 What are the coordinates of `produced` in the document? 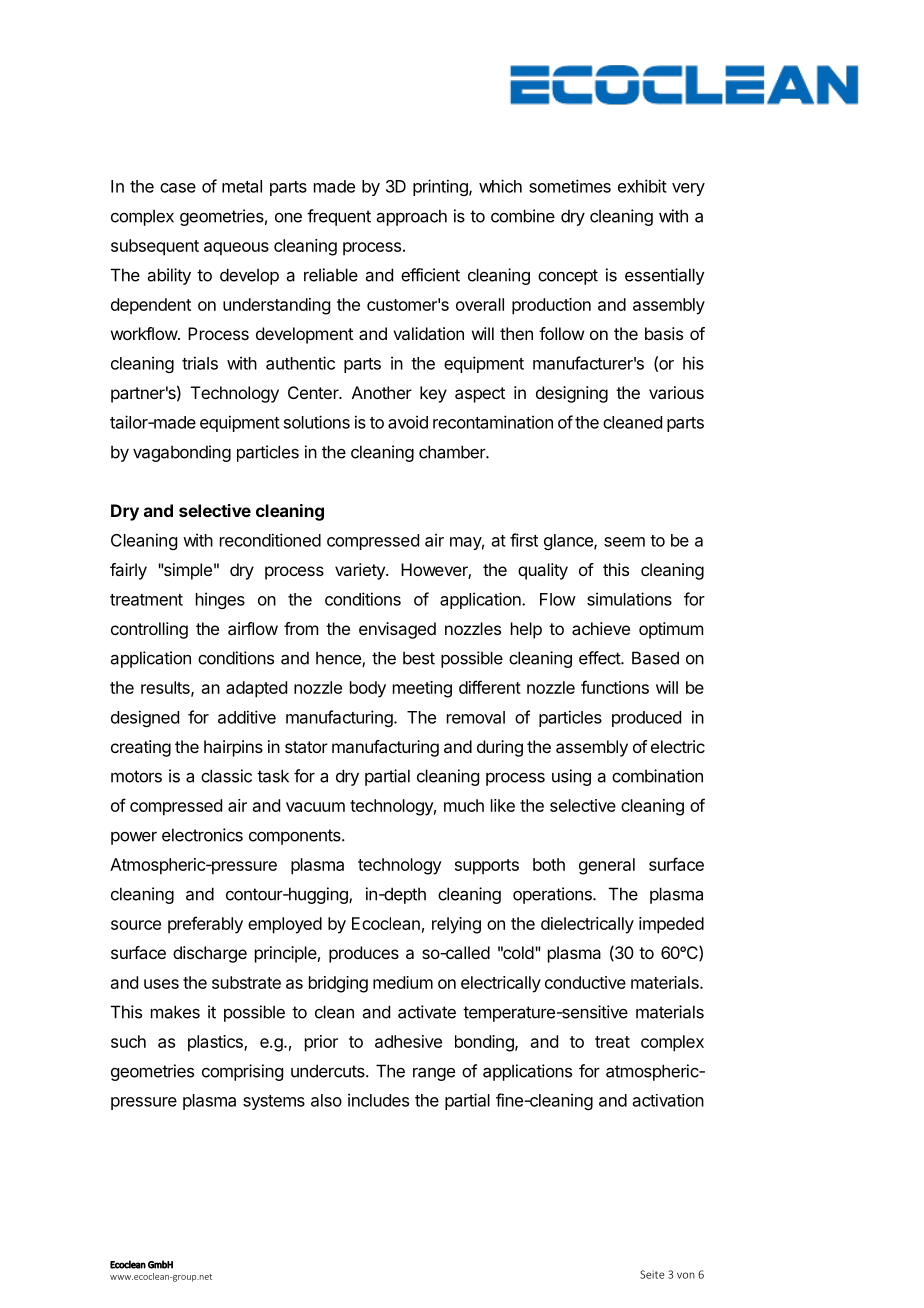 It's located at (646, 719).
